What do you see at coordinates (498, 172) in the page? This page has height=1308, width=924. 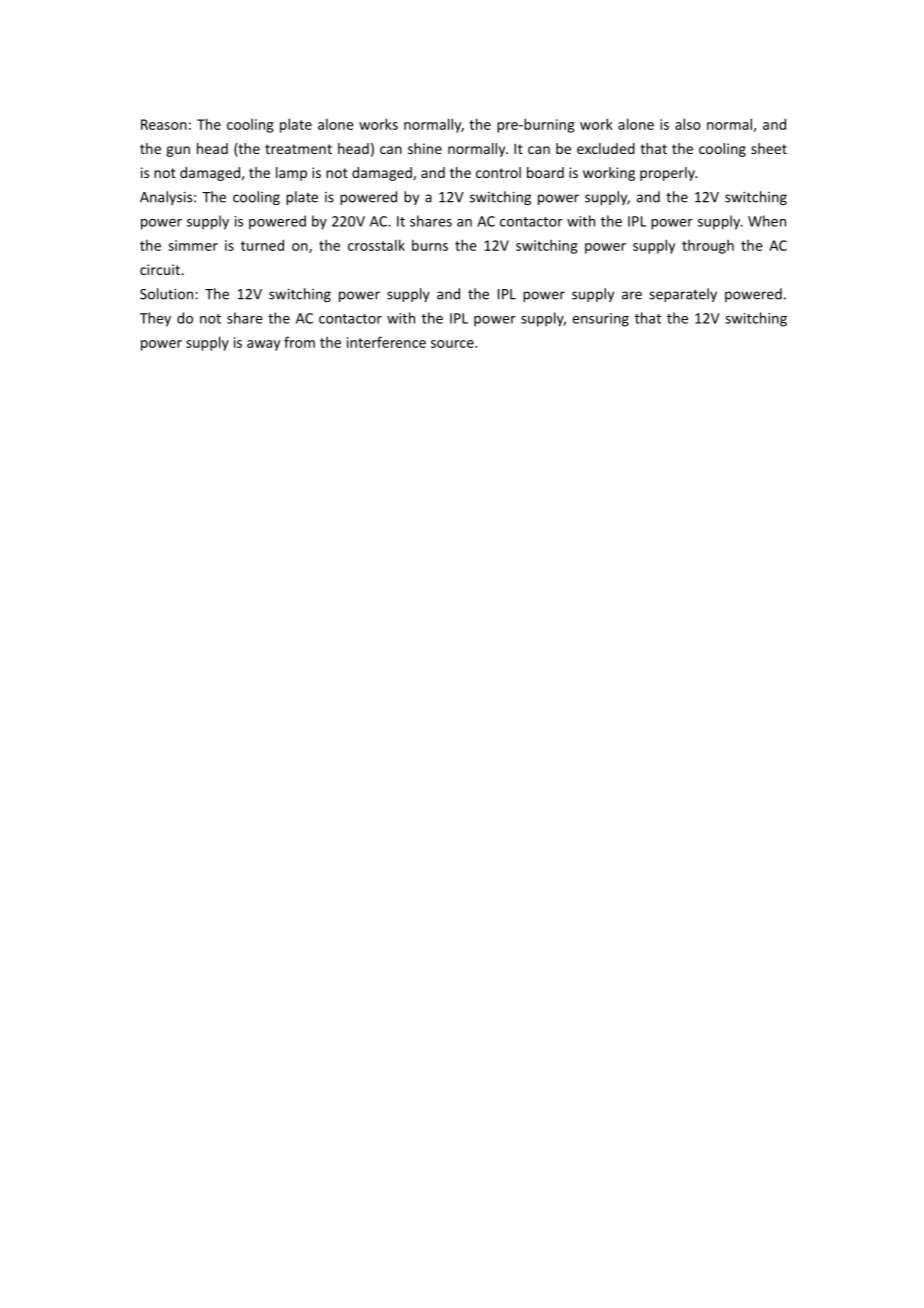 I see `control` at bounding box center [498, 172].
